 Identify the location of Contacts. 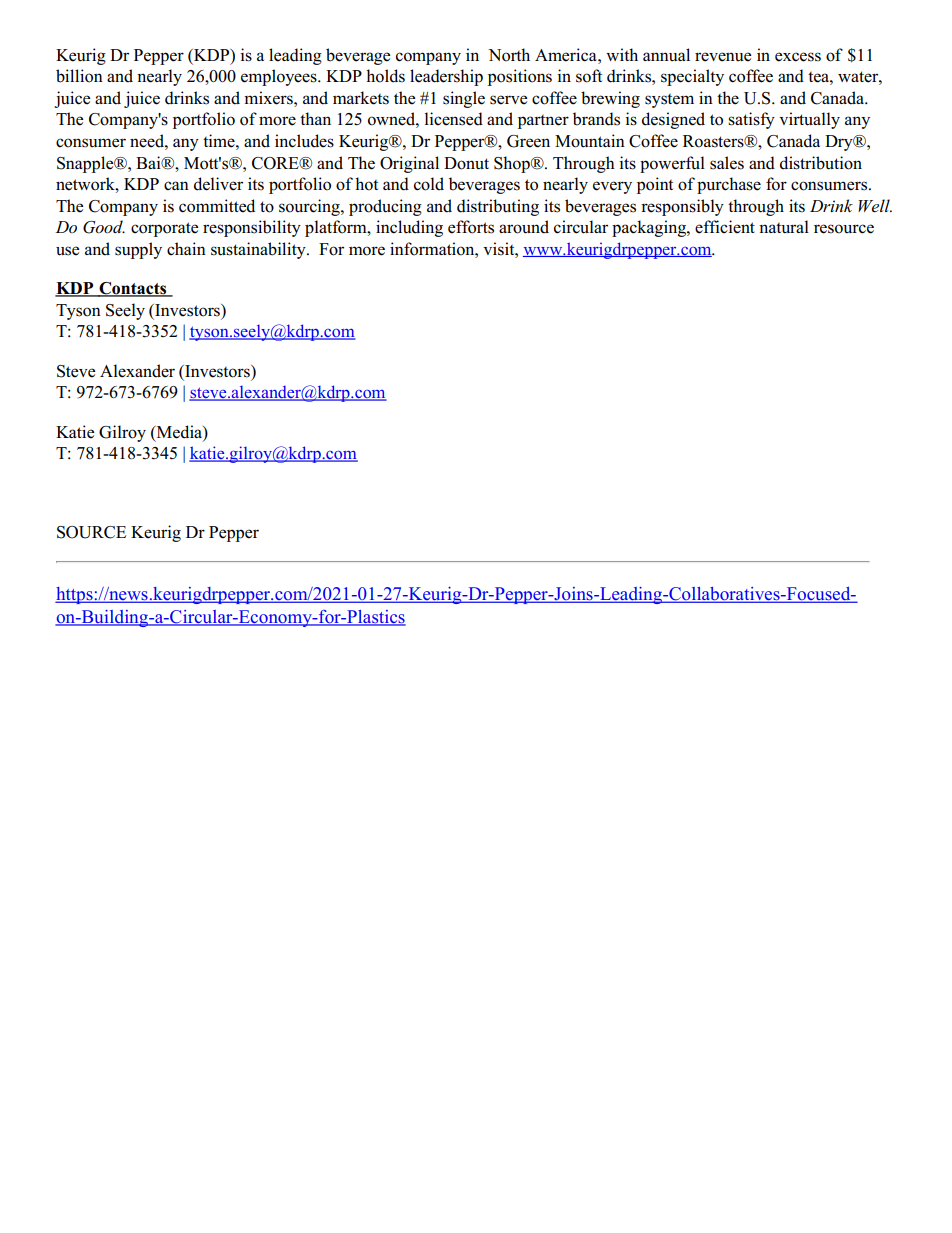
(133, 289).
